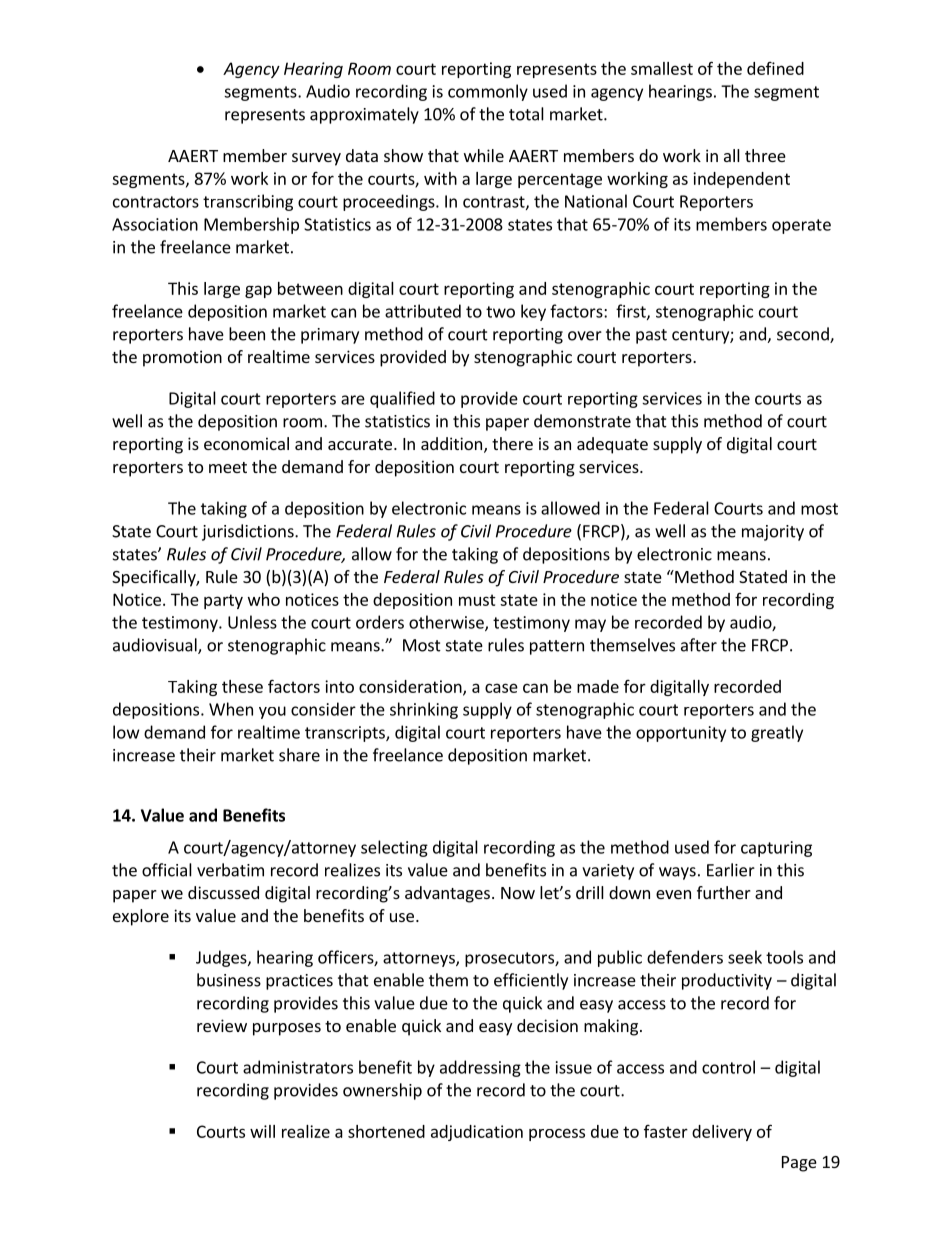 The width and height of the document is (952, 1233). I want to click on survey, so click(316, 159).
